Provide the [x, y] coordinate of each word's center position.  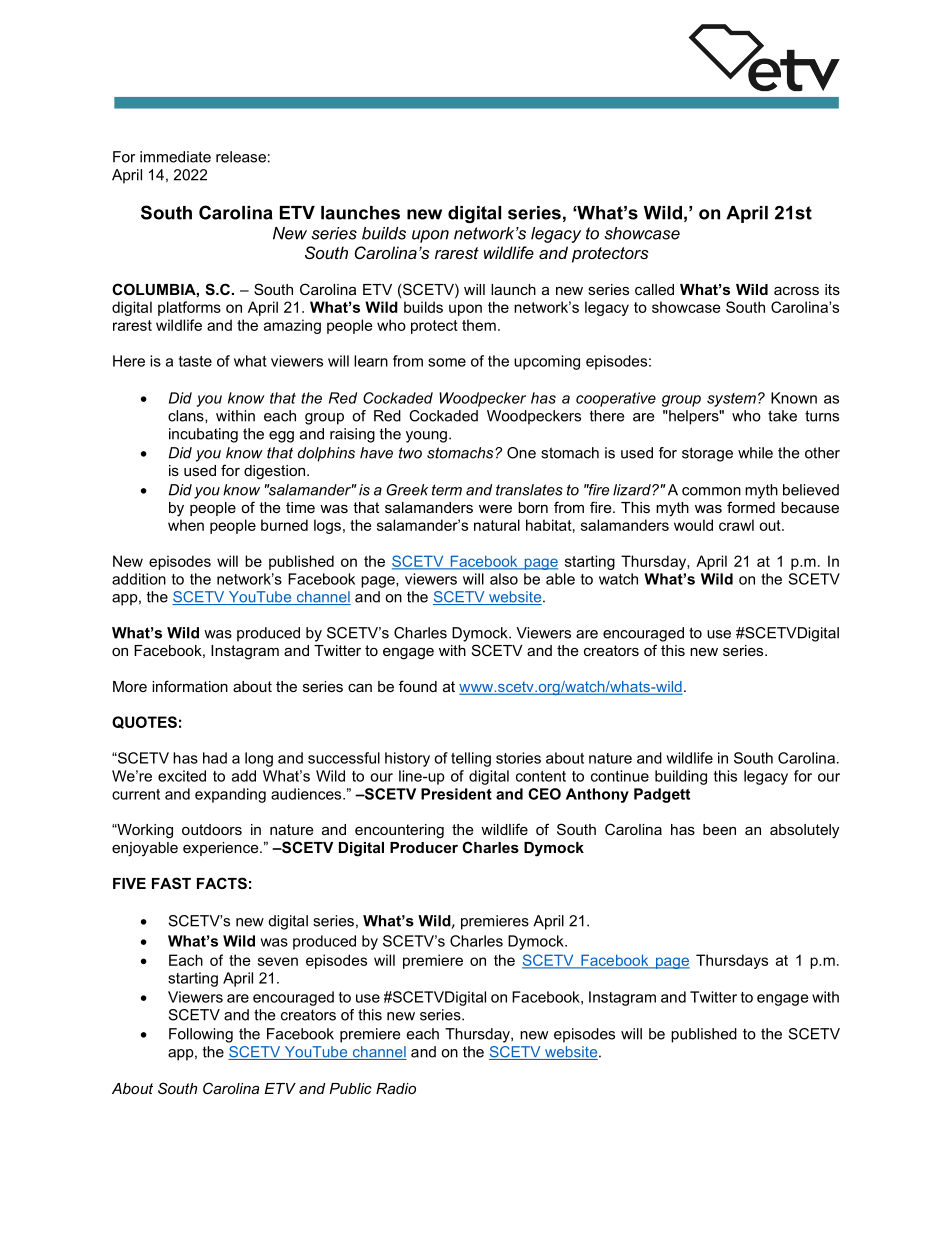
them [479, 325]
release [241, 157]
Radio [396, 1088]
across [796, 290]
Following [201, 1035]
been [719, 829]
